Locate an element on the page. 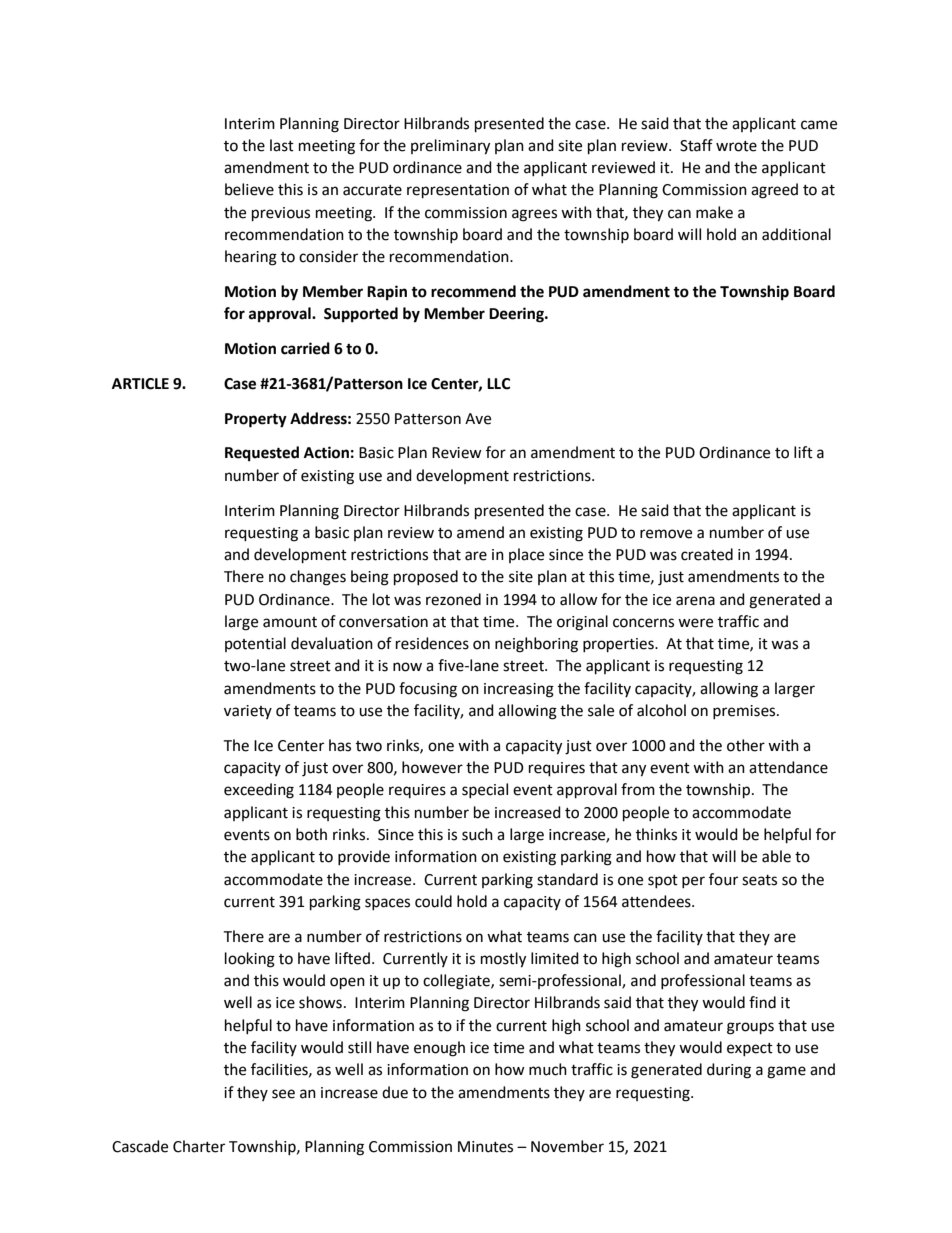 The height and width of the document is (1233, 952). special is located at coordinates (485, 790).
